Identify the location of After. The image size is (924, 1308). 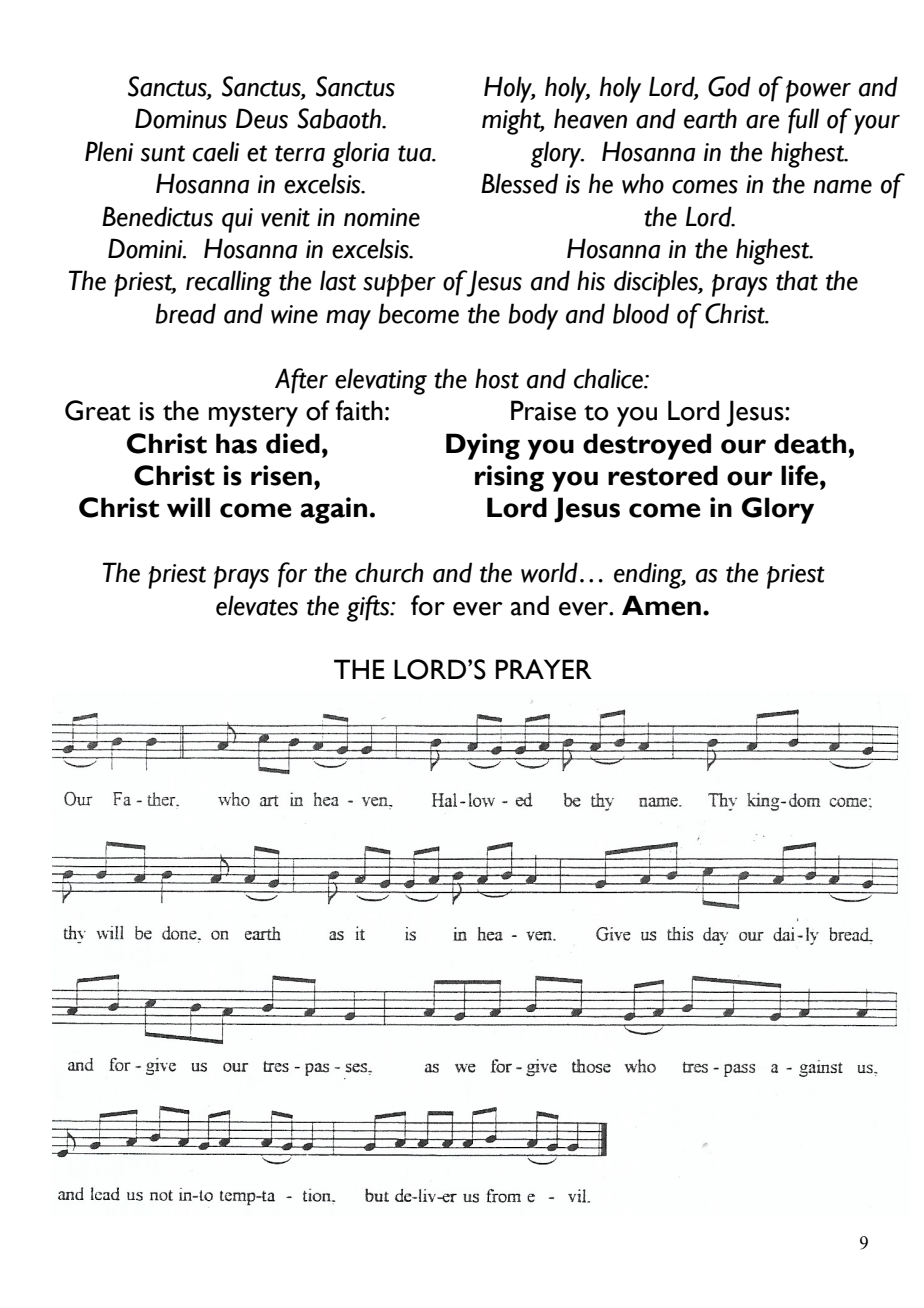
(301, 381).
